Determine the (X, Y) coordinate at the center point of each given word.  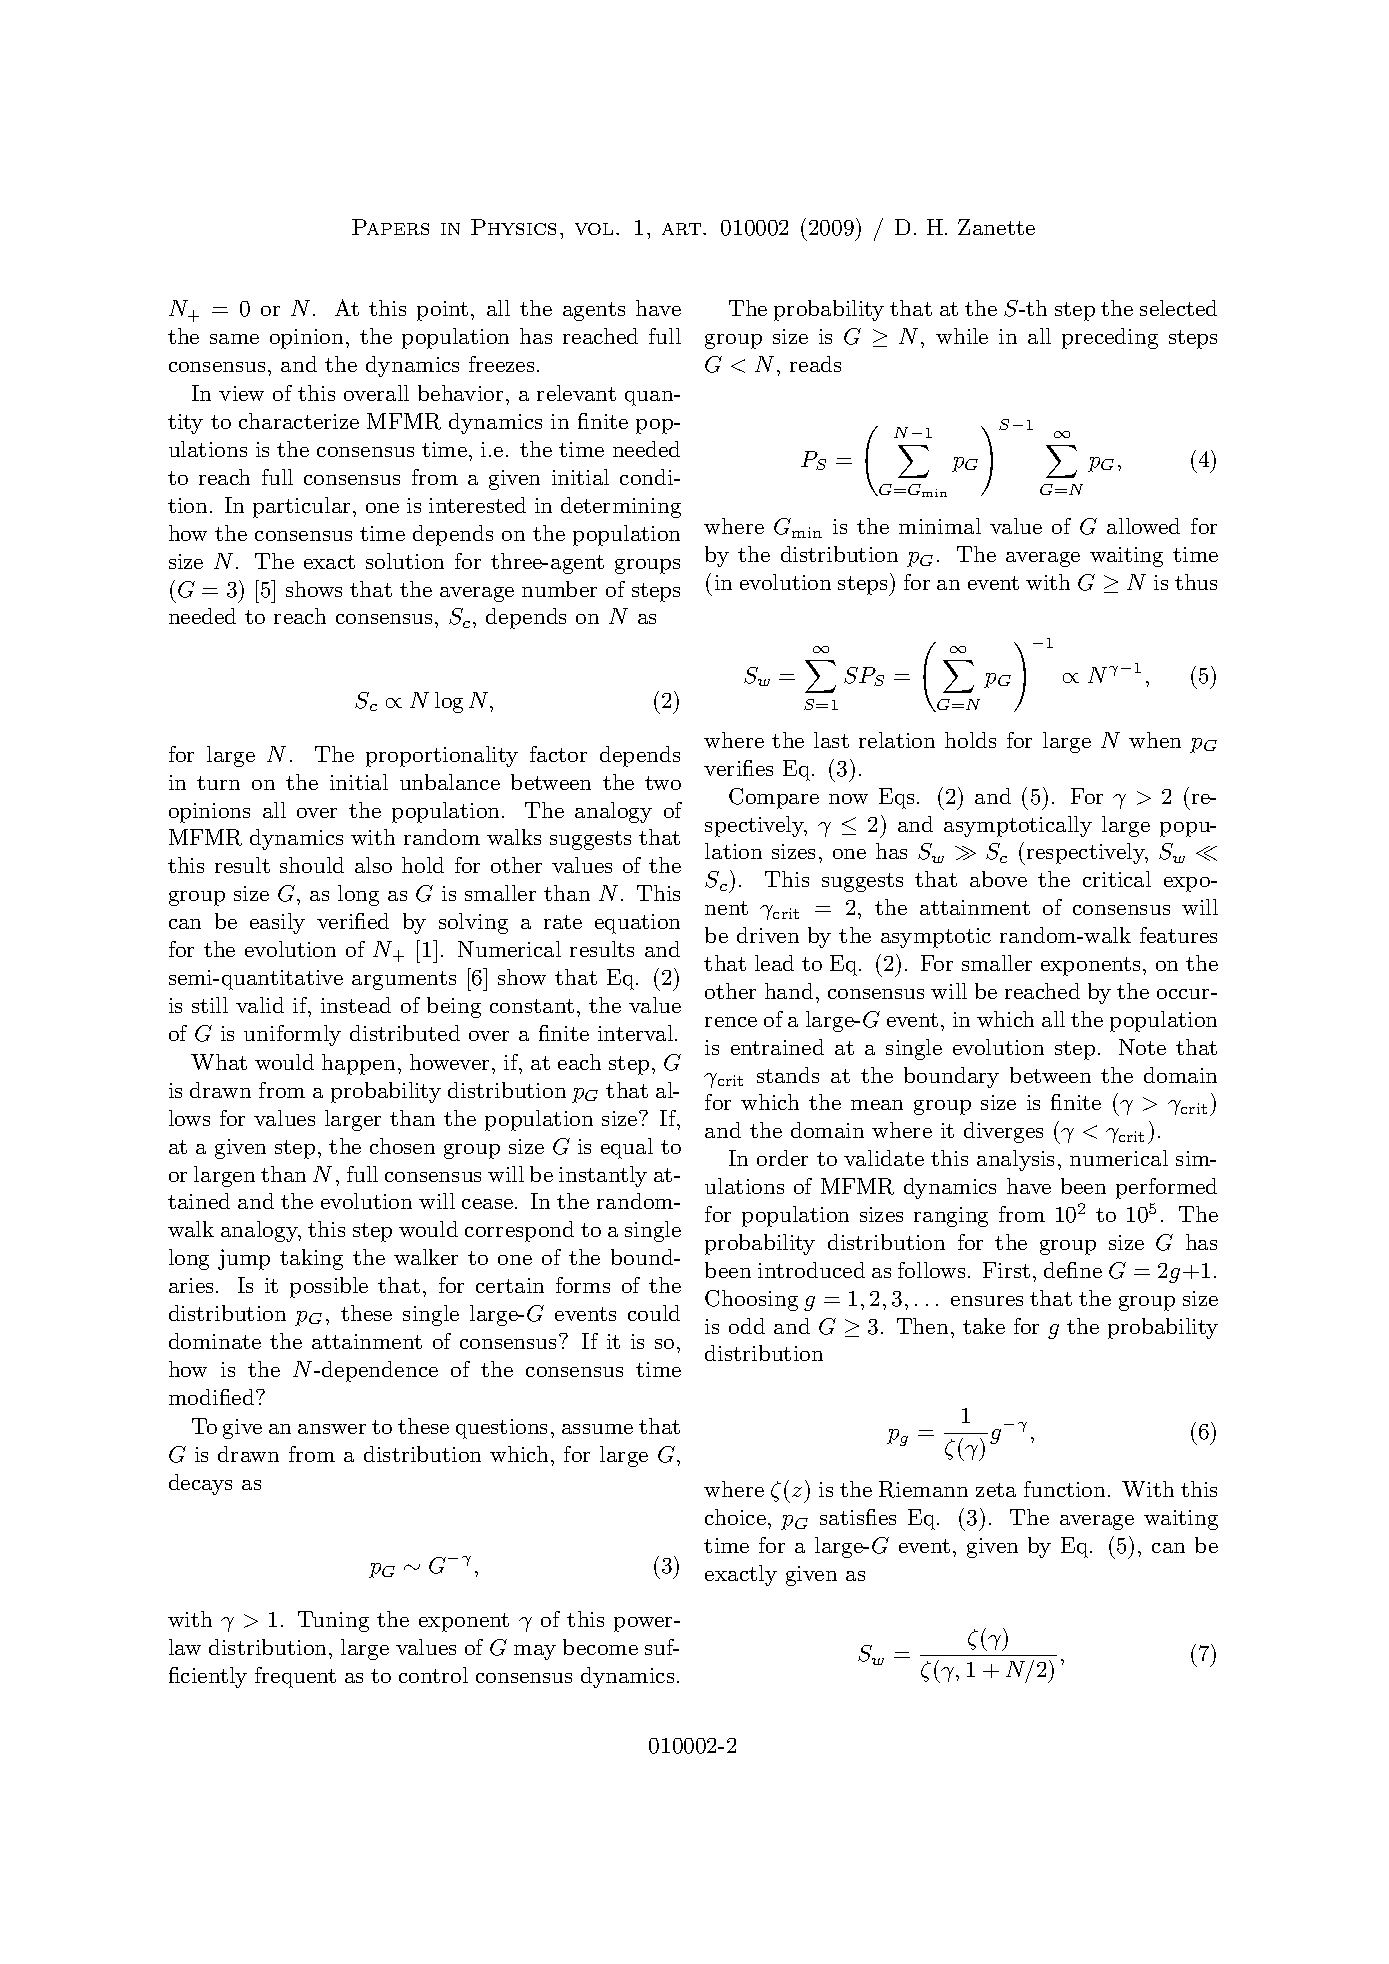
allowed (1143, 526)
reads (815, 364)
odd (747, 1326)
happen (358, 1064)
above (998, 879)
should (312, 865)
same (234, 339)
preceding (1110, 338)
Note (1142, 1047)
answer (332, 1429)
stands (788, 1075)
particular (303, 507)
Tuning (333, 1621)
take (984, 1326)
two (663, 783)
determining (621, 507)
